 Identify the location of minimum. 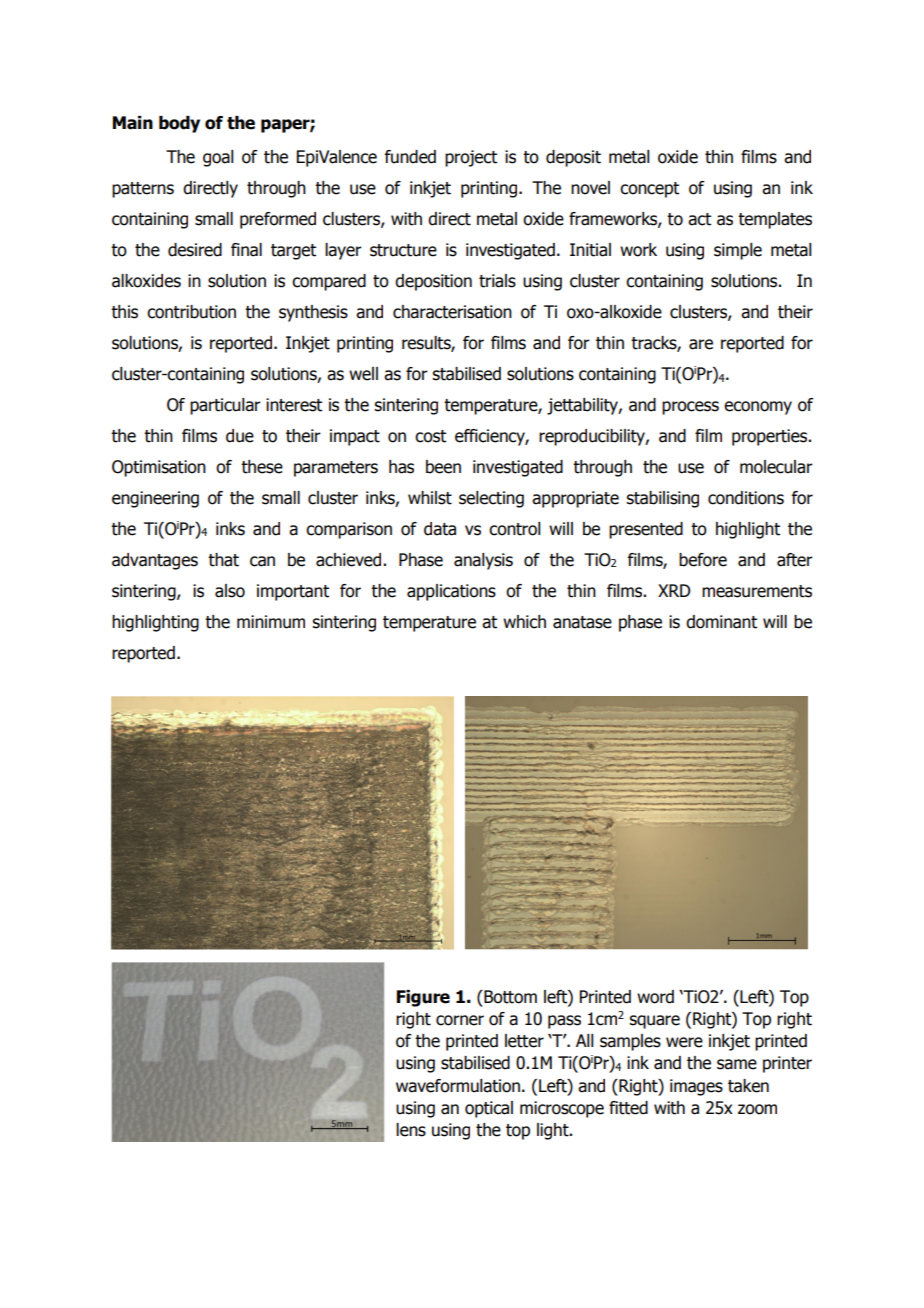
(271, 622).
